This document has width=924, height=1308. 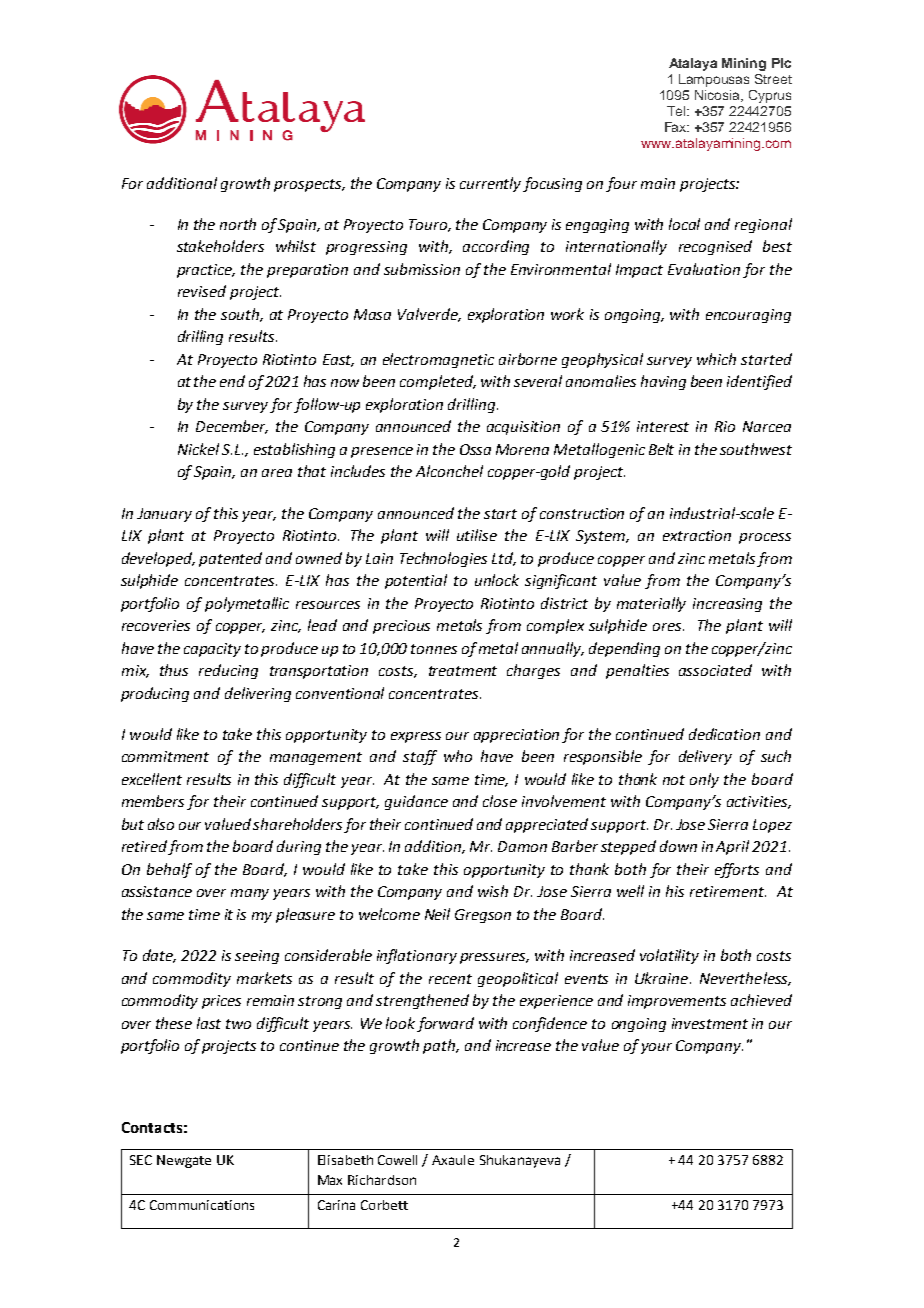 I want to click on Communications, so click(x=202, y=1205).
